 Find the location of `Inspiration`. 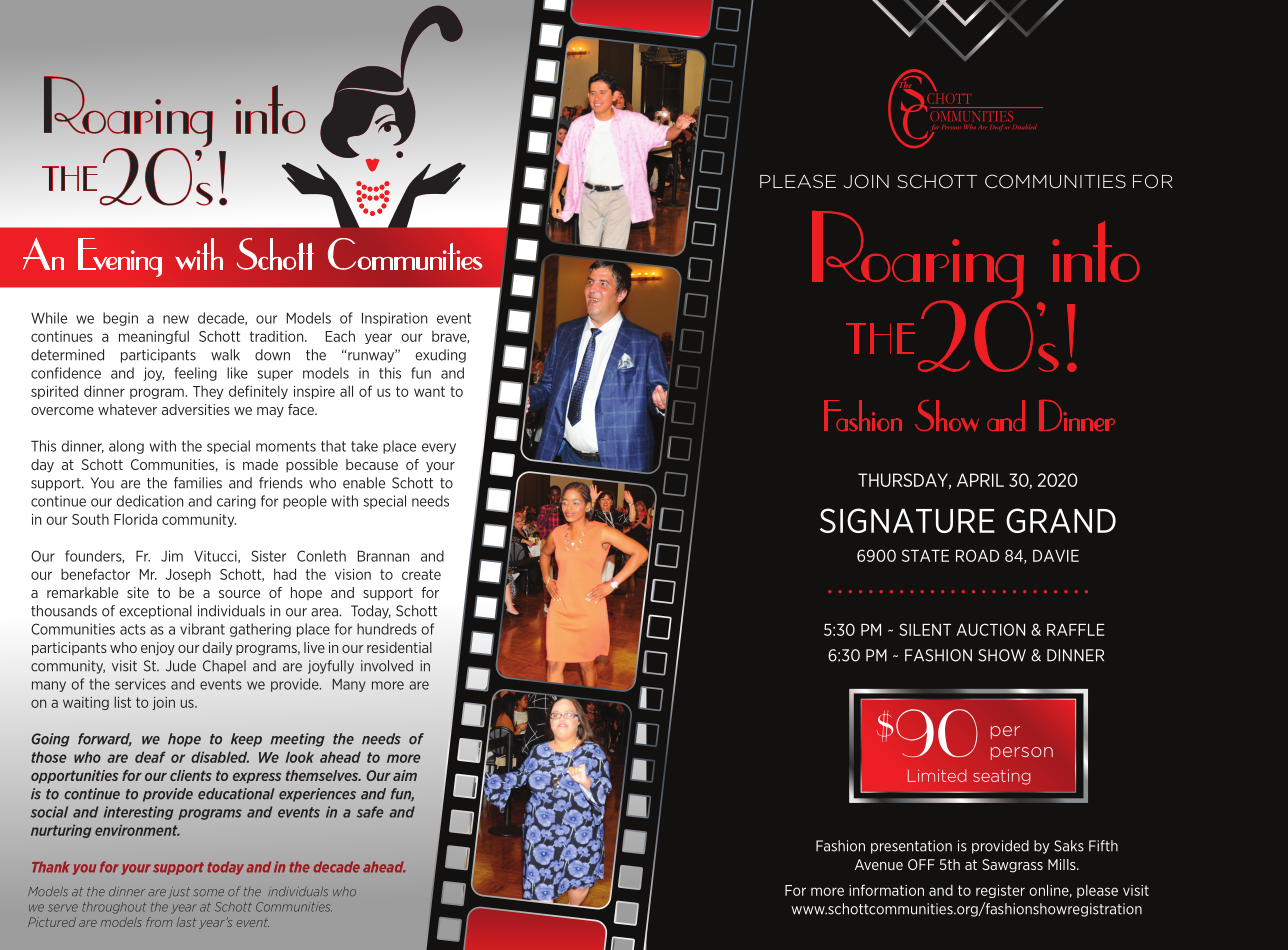

Inspiration is located at coordinates (394, 319).
